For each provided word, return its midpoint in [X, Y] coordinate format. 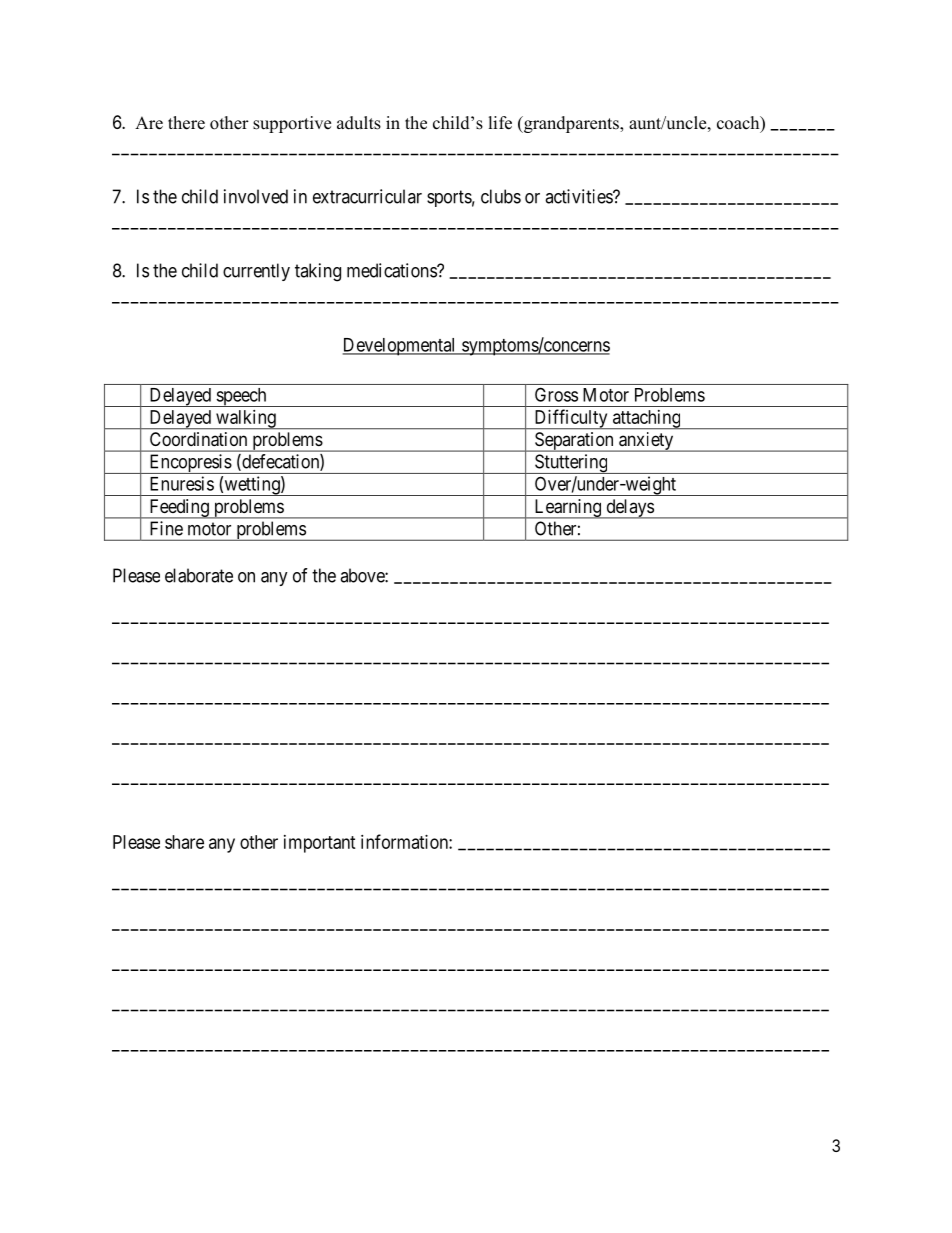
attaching [647, 420]
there [186, 123]
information [405, 841]
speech [241, 397]
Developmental [400, 347]
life [500, 123]
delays [629, 509]
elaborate [199, 575]
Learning [567, 509]
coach [739, 124]
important [320, 844]
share [184, 842]
